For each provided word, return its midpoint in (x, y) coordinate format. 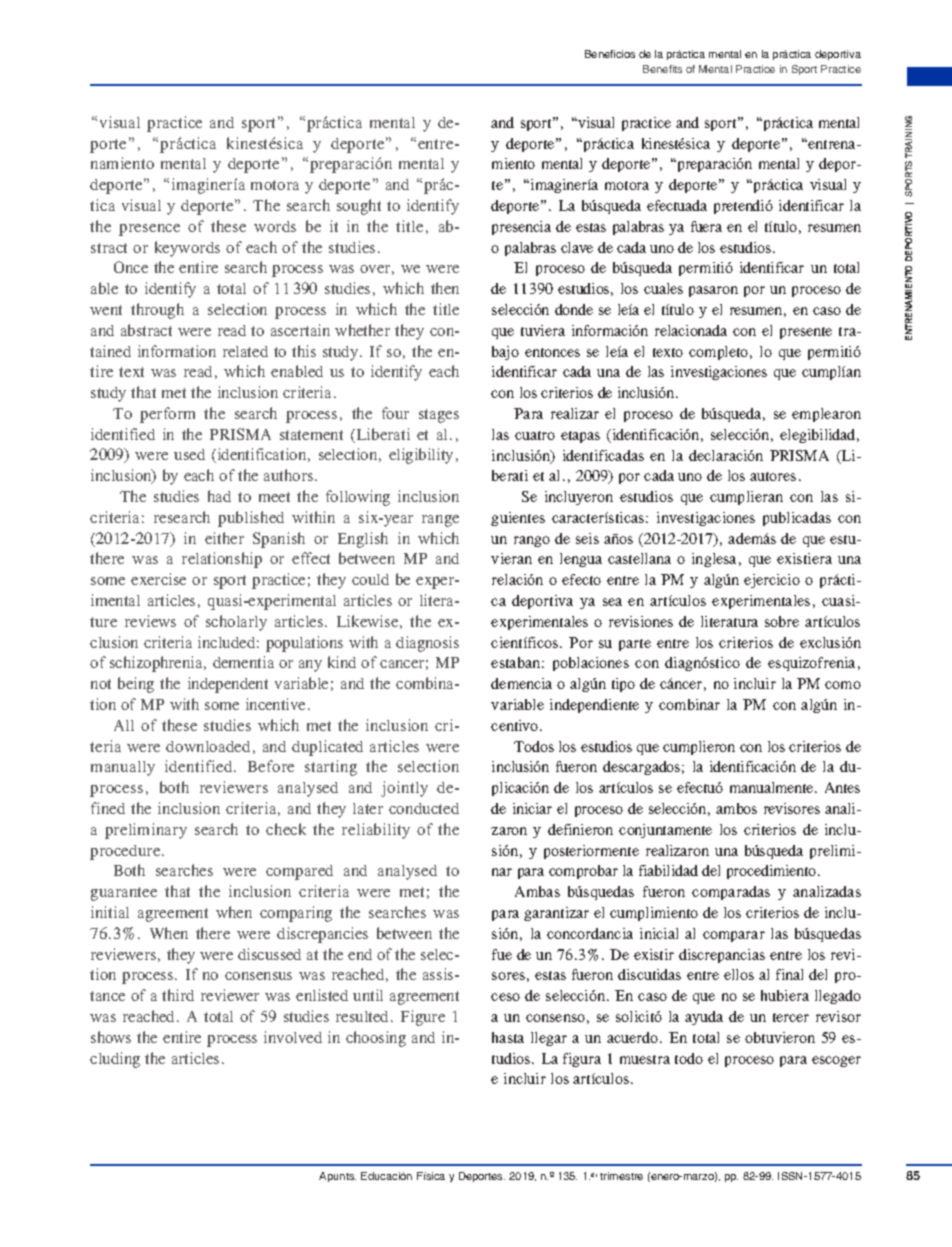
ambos (736, 808)
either (224, 538)
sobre (782, 621)
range (440, 521)
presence (149, 230)
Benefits (662, 69)
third (178, 995)
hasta (508, 1037)
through (157, 311)
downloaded (208, 746)
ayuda (704, 1018)
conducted (424, 808)
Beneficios (610, 54)
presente (806, 333)
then (445, 288)
